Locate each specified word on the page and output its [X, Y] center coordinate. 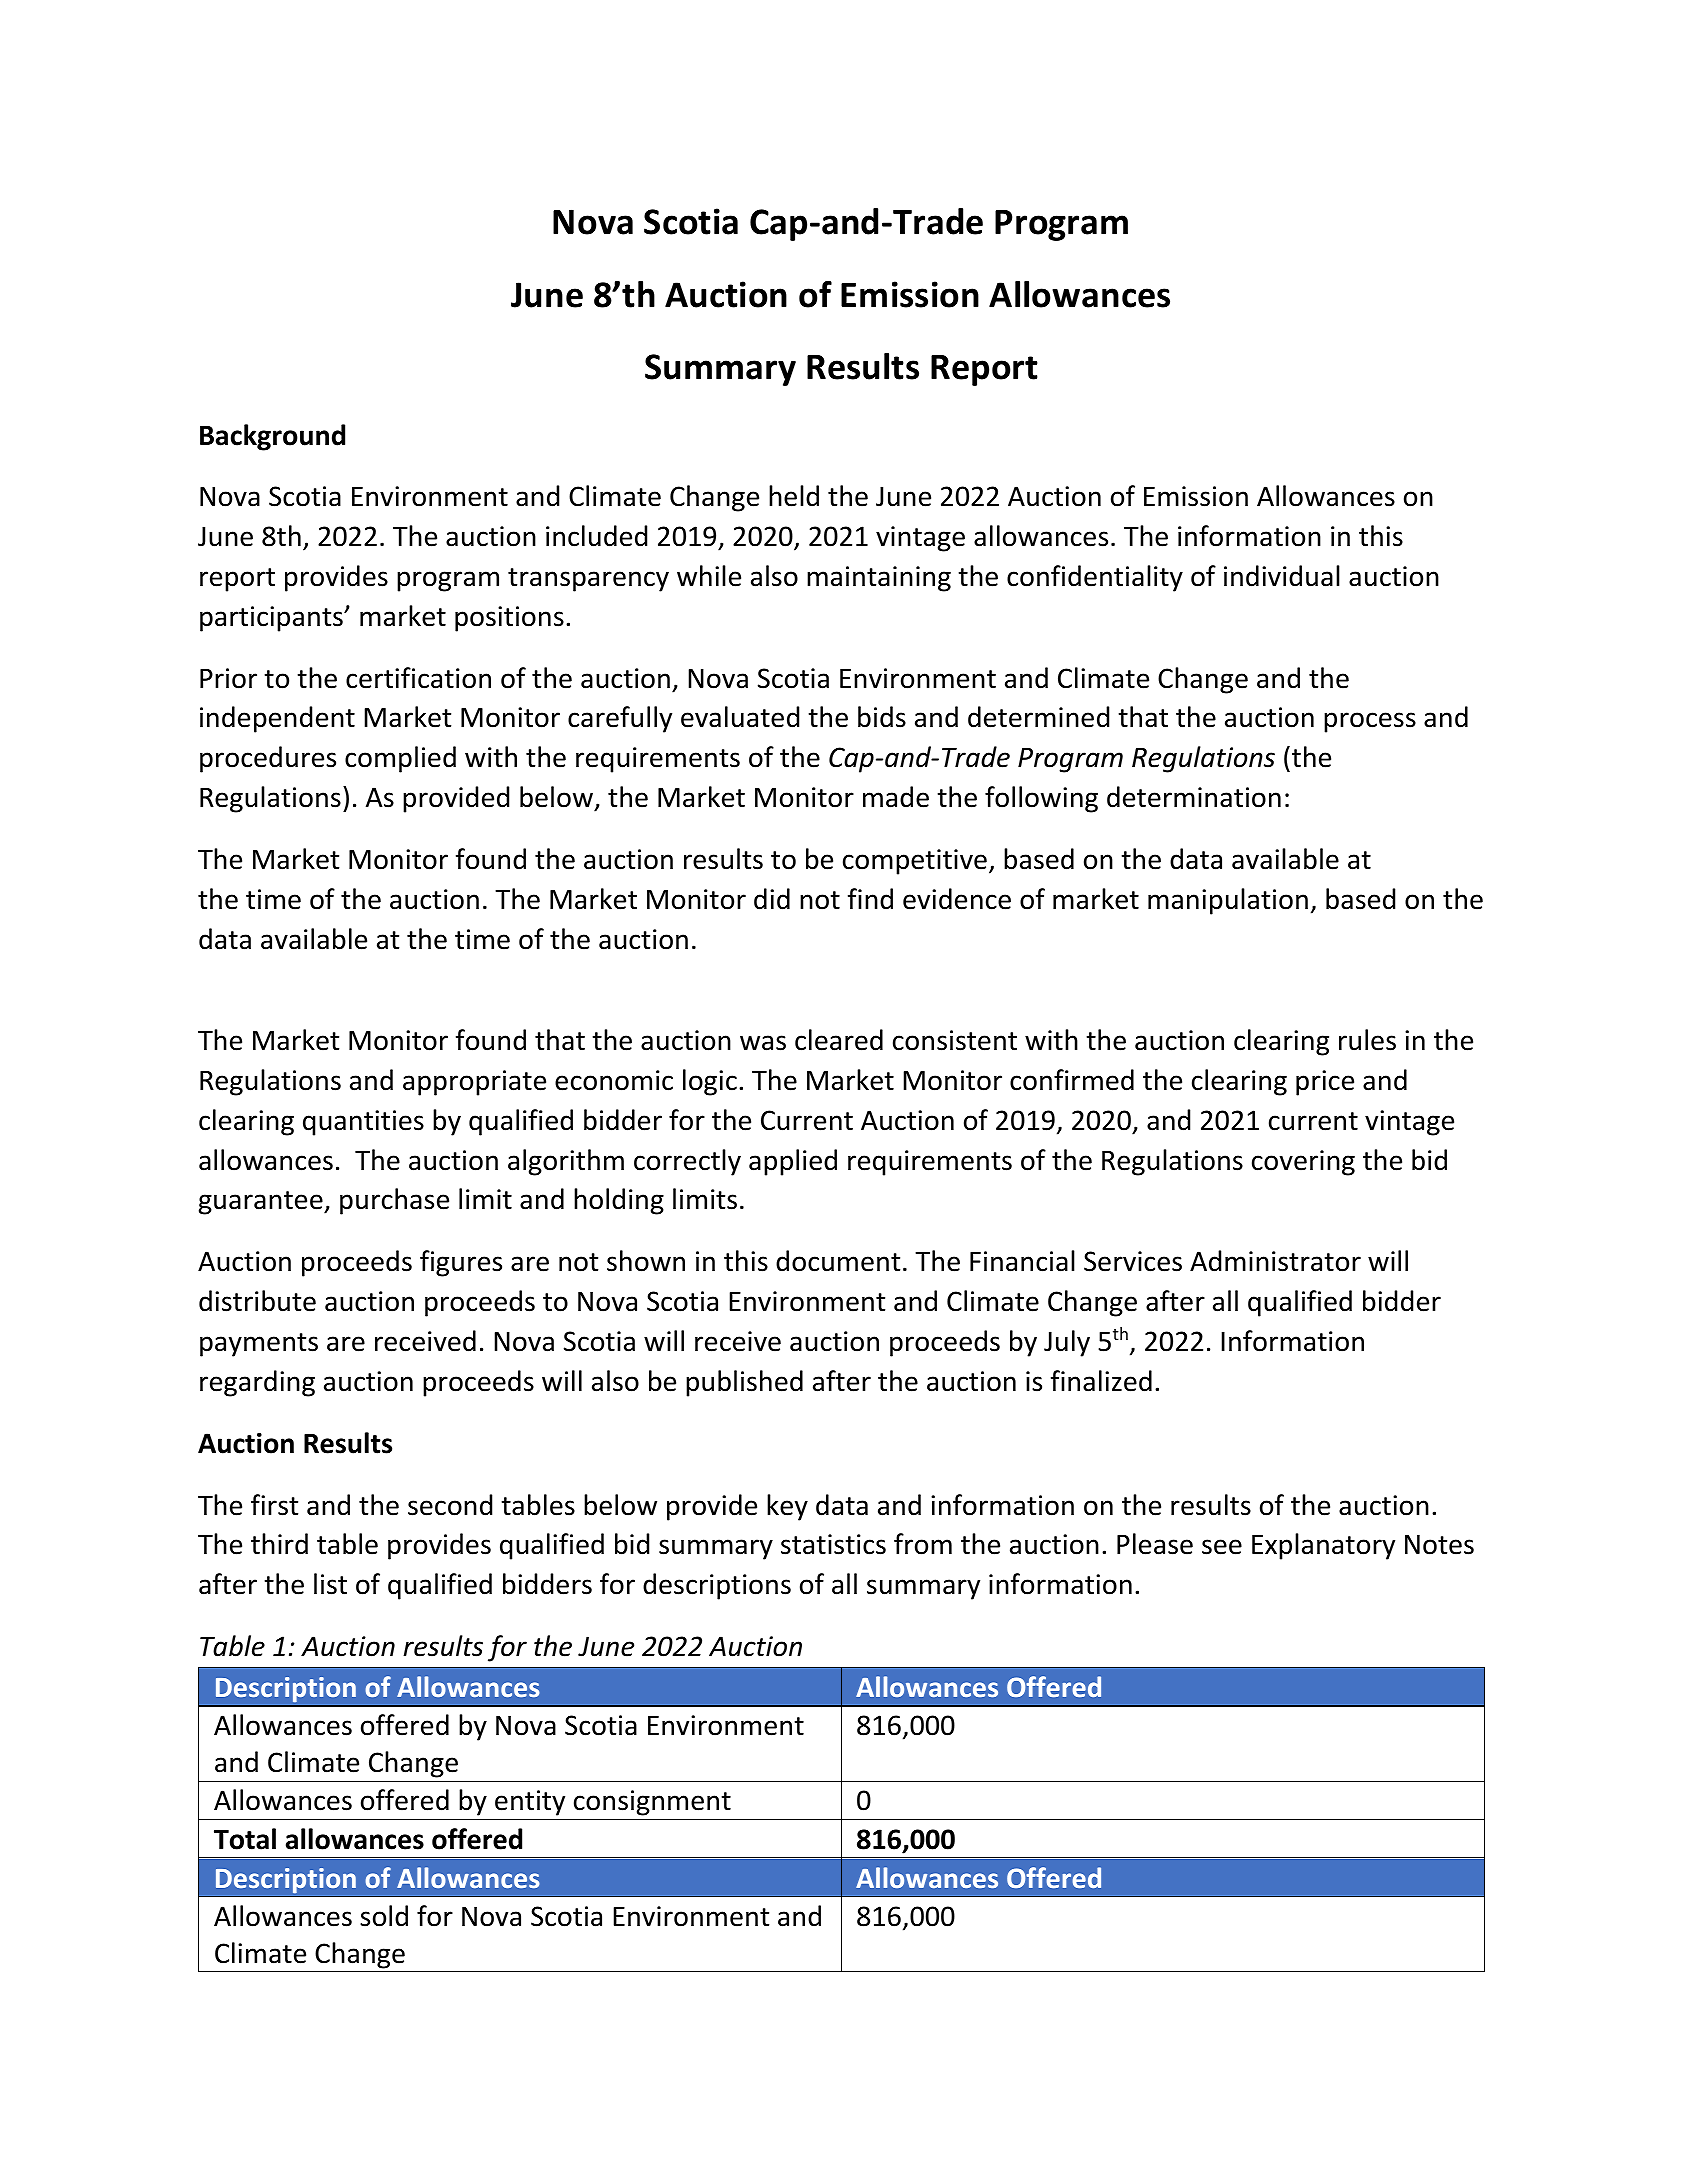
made [896, 797]
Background [272, 437]
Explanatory [1323, 1546]
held [794, 496]
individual [1282, 576]
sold [384, 1916]
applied [793, 1162]
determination [1194, 797]
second [450, 1505]
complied [400, 759]
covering [1303, 1163]
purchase [394, 1201]
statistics [833, 1544]
